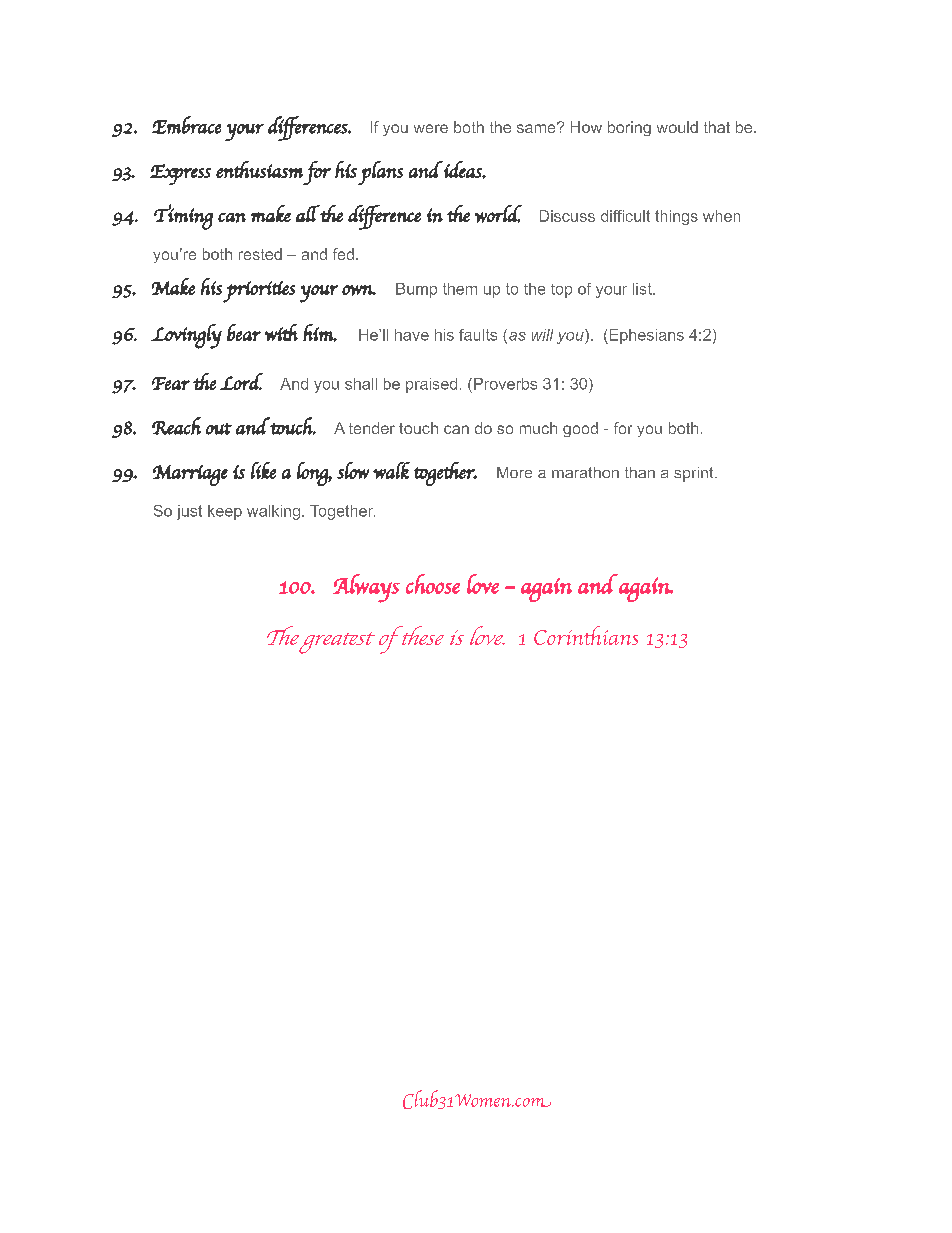 The width and height of the screenshot is (952, 1233). I want to click on boring, so click(629, 128).
